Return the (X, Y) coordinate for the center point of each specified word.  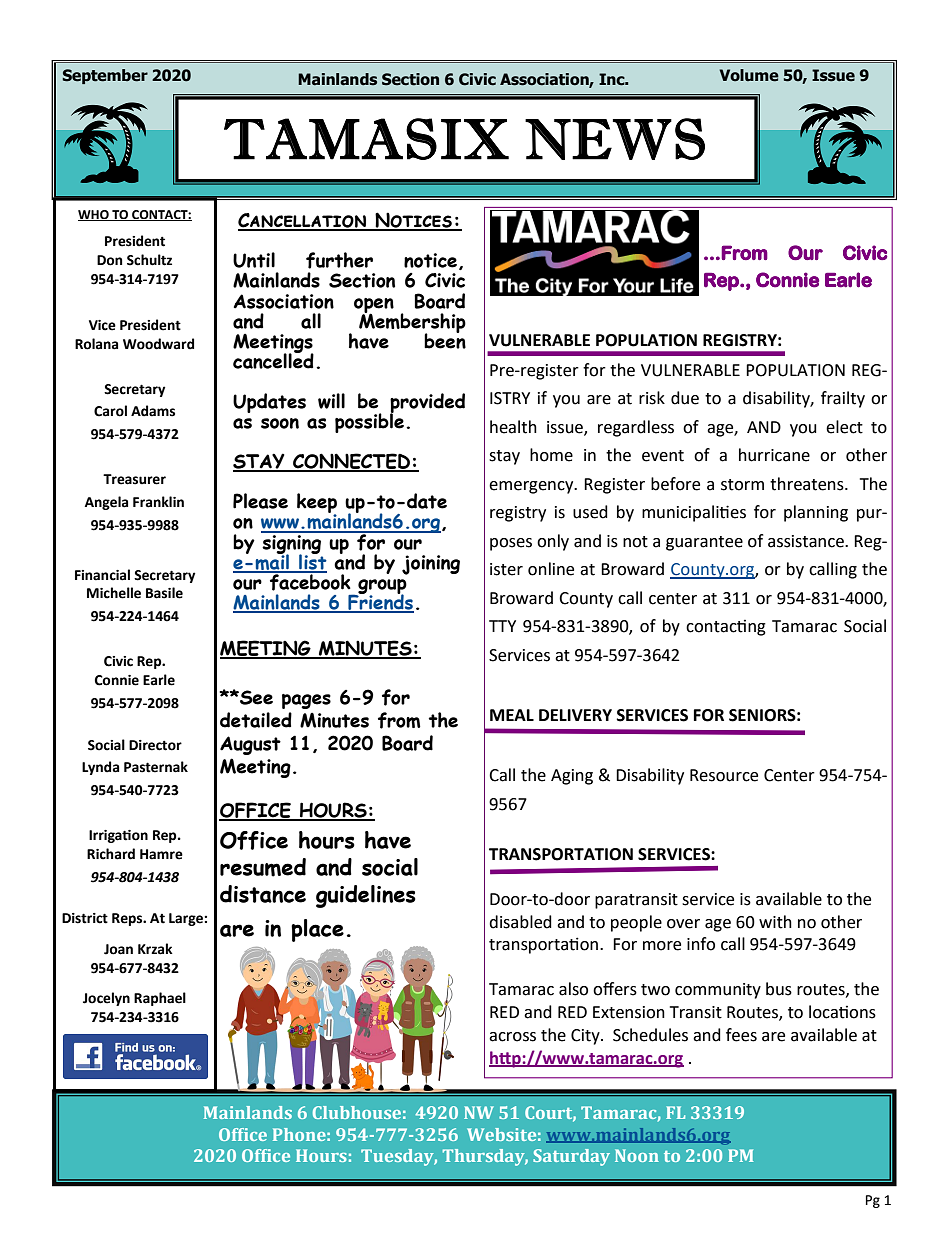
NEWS (615, 139)
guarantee (704, 543)
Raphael (160, 999)
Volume (749, 75)
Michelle (114, 593)
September (105, 76)
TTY (502, 626)
